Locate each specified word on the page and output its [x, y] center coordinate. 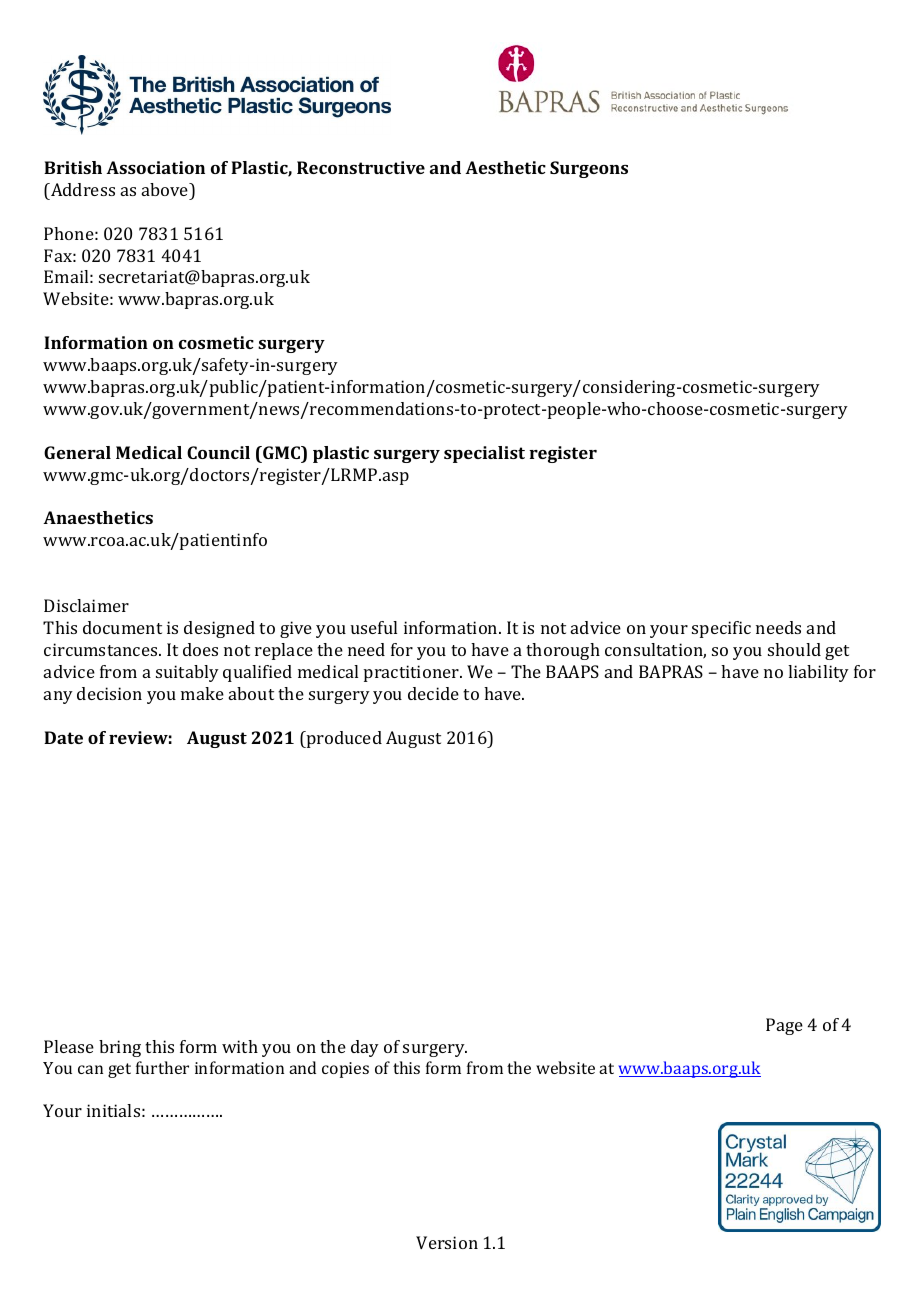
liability [818, 673]
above [166, 189]
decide [433, 693]
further [162, 1067]
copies [345, 1070]
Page [784, 1026]
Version [447, 1242]
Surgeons [589, 169]
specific [721, 629]
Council [218, 452]
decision [109, 693]
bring [120, 1048]
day [365, 1048]
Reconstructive [361, 167]
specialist [484, 454]
